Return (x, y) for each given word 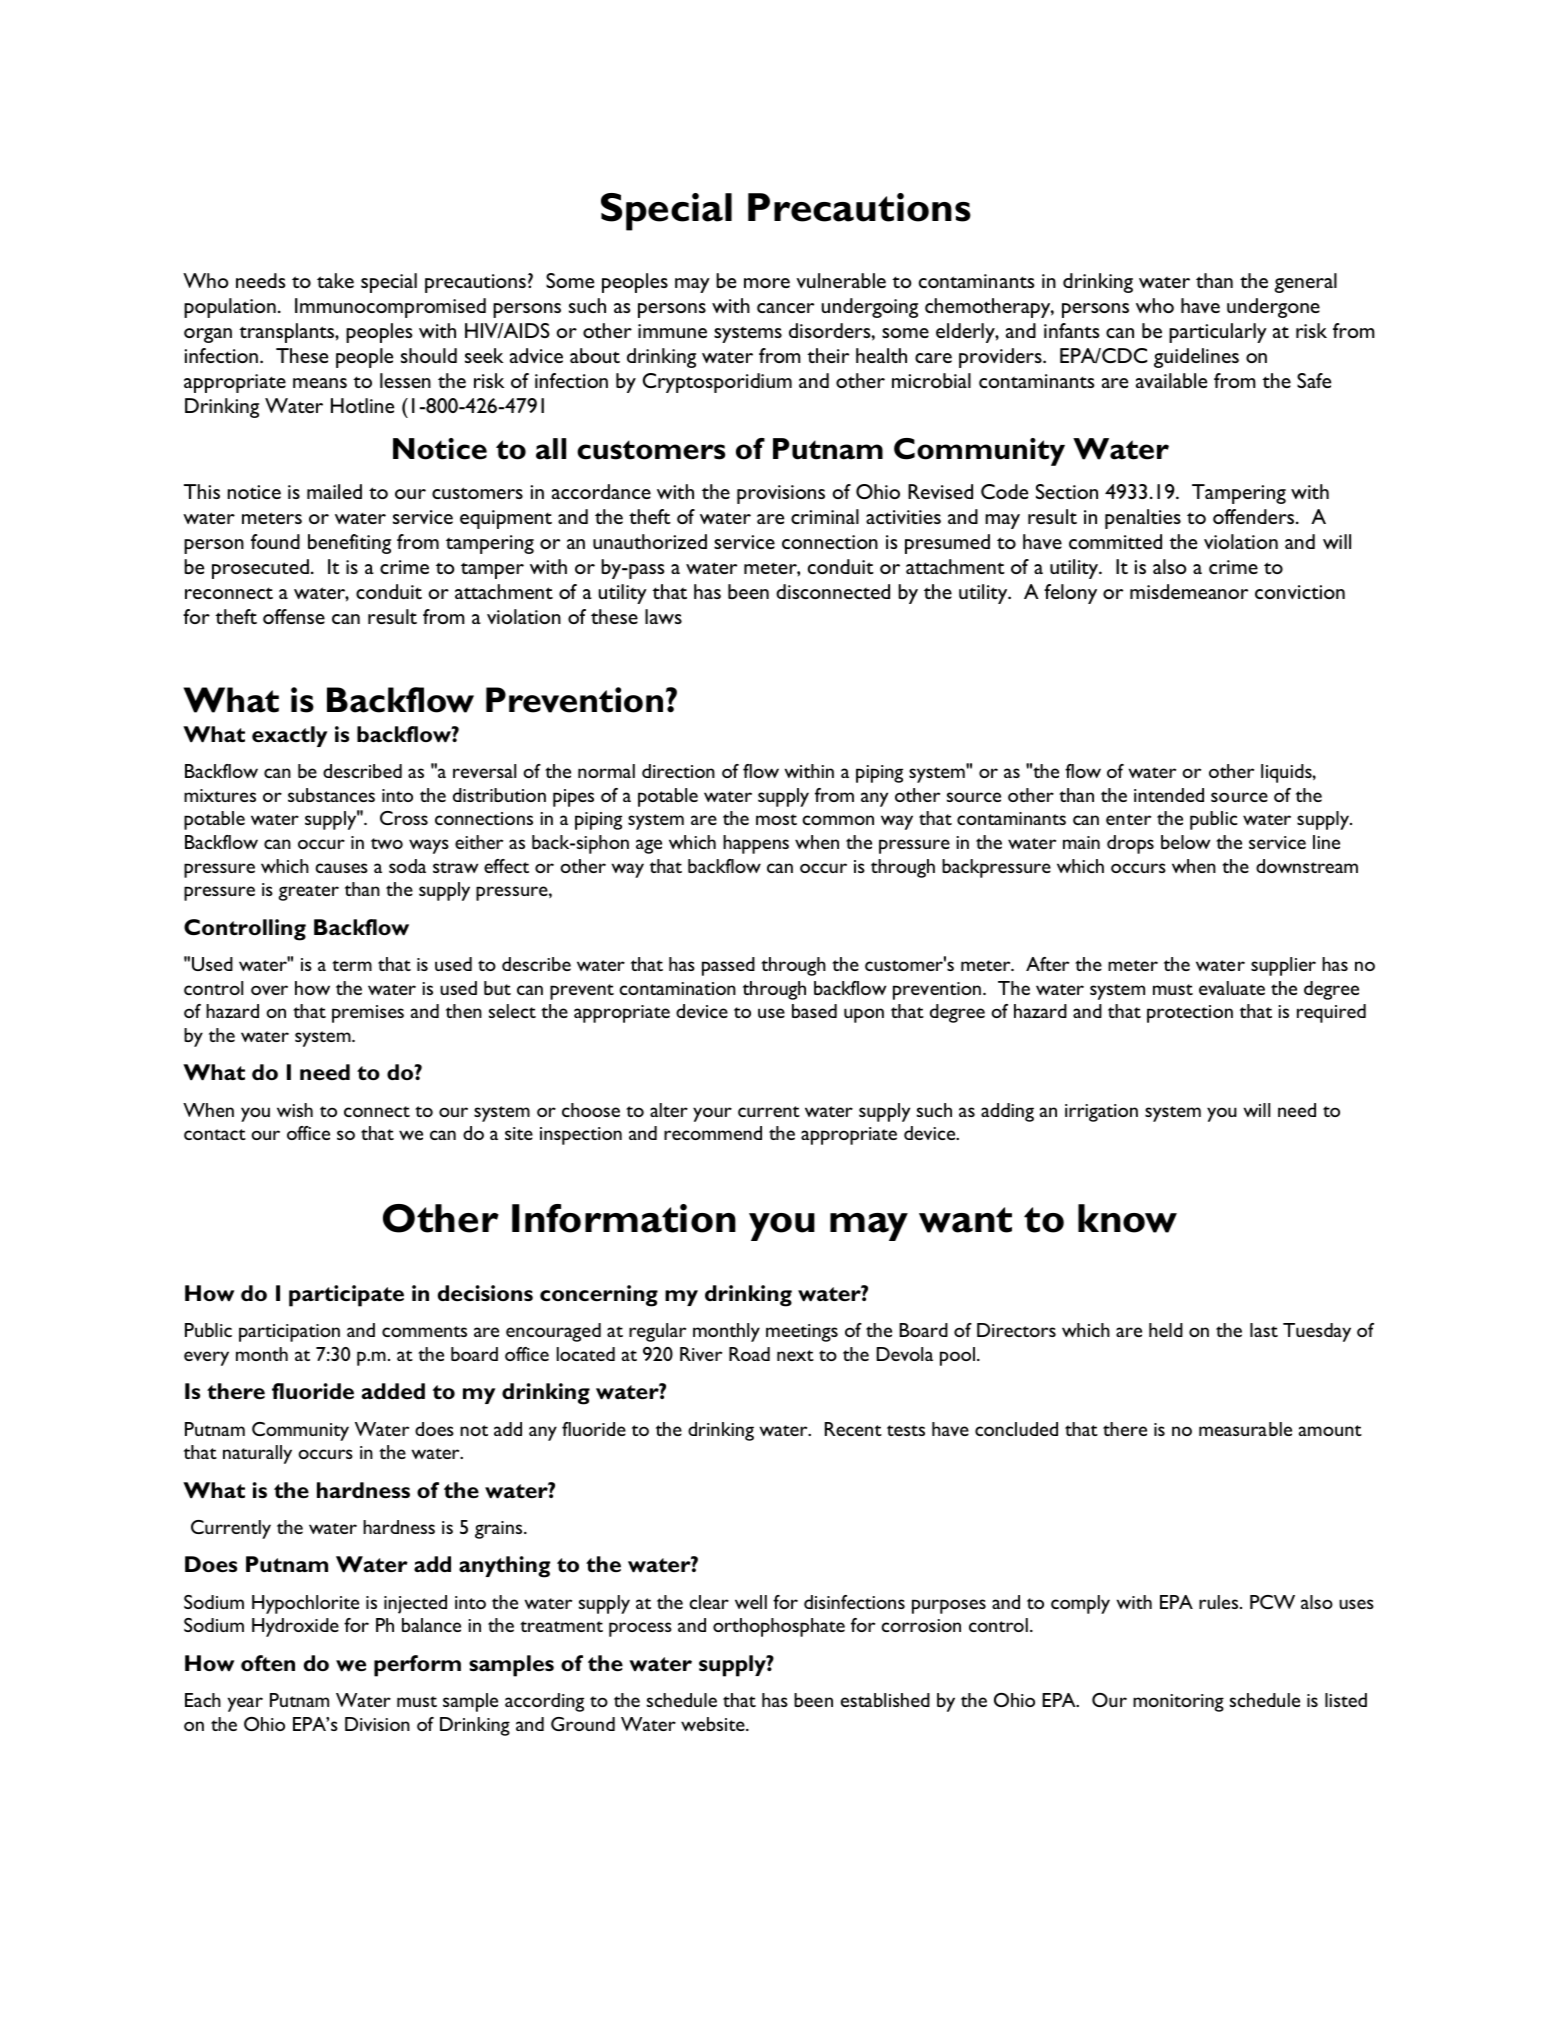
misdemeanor (1189, 591)
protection (1190, 1014)
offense (294, 616)
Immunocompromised (390, 308)
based (814, 1011)
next (795, 1355)
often (268, 1663)
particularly (1218, 333)
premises (368, 1014)
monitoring (1178, 1703)
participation (289, 1333)
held (1166, 1330)
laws (663, 616)
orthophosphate (779, 1627)
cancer (785, 308)
